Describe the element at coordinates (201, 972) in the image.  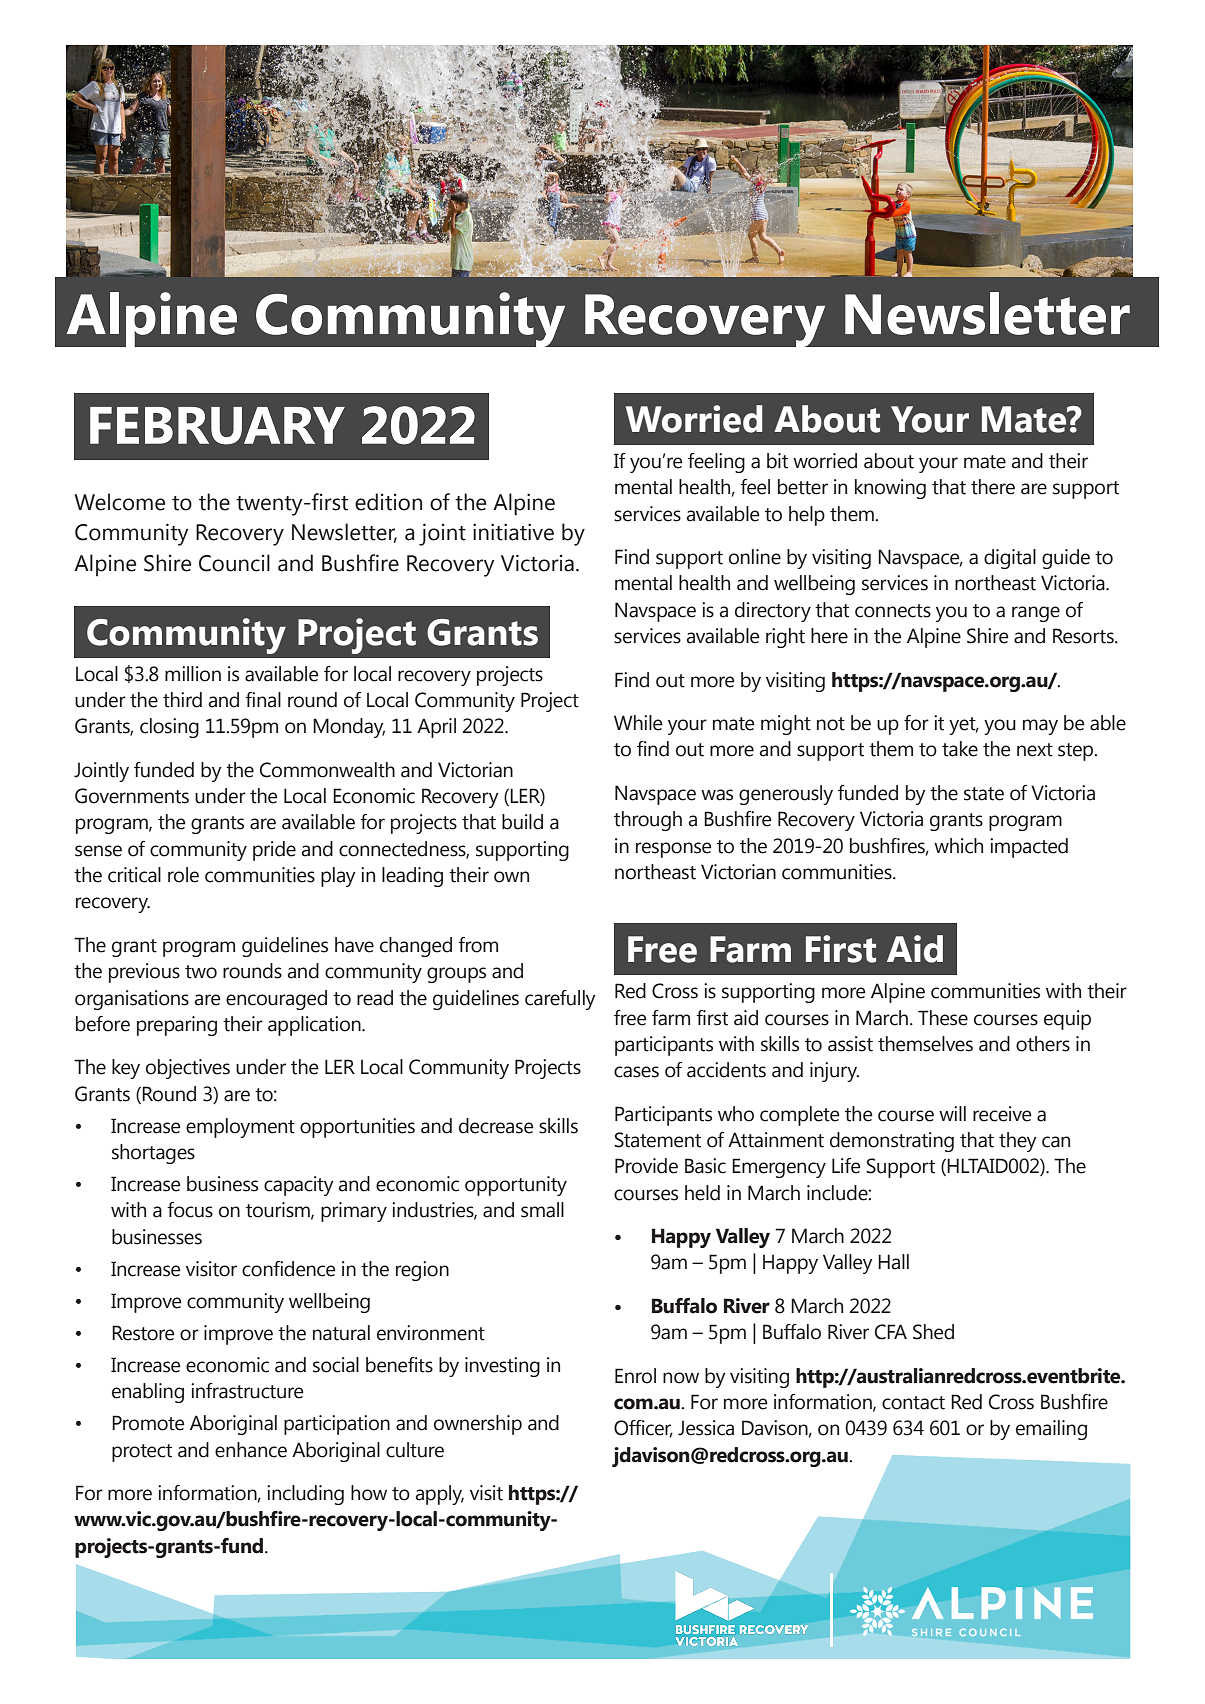
I see `two` at that location.
